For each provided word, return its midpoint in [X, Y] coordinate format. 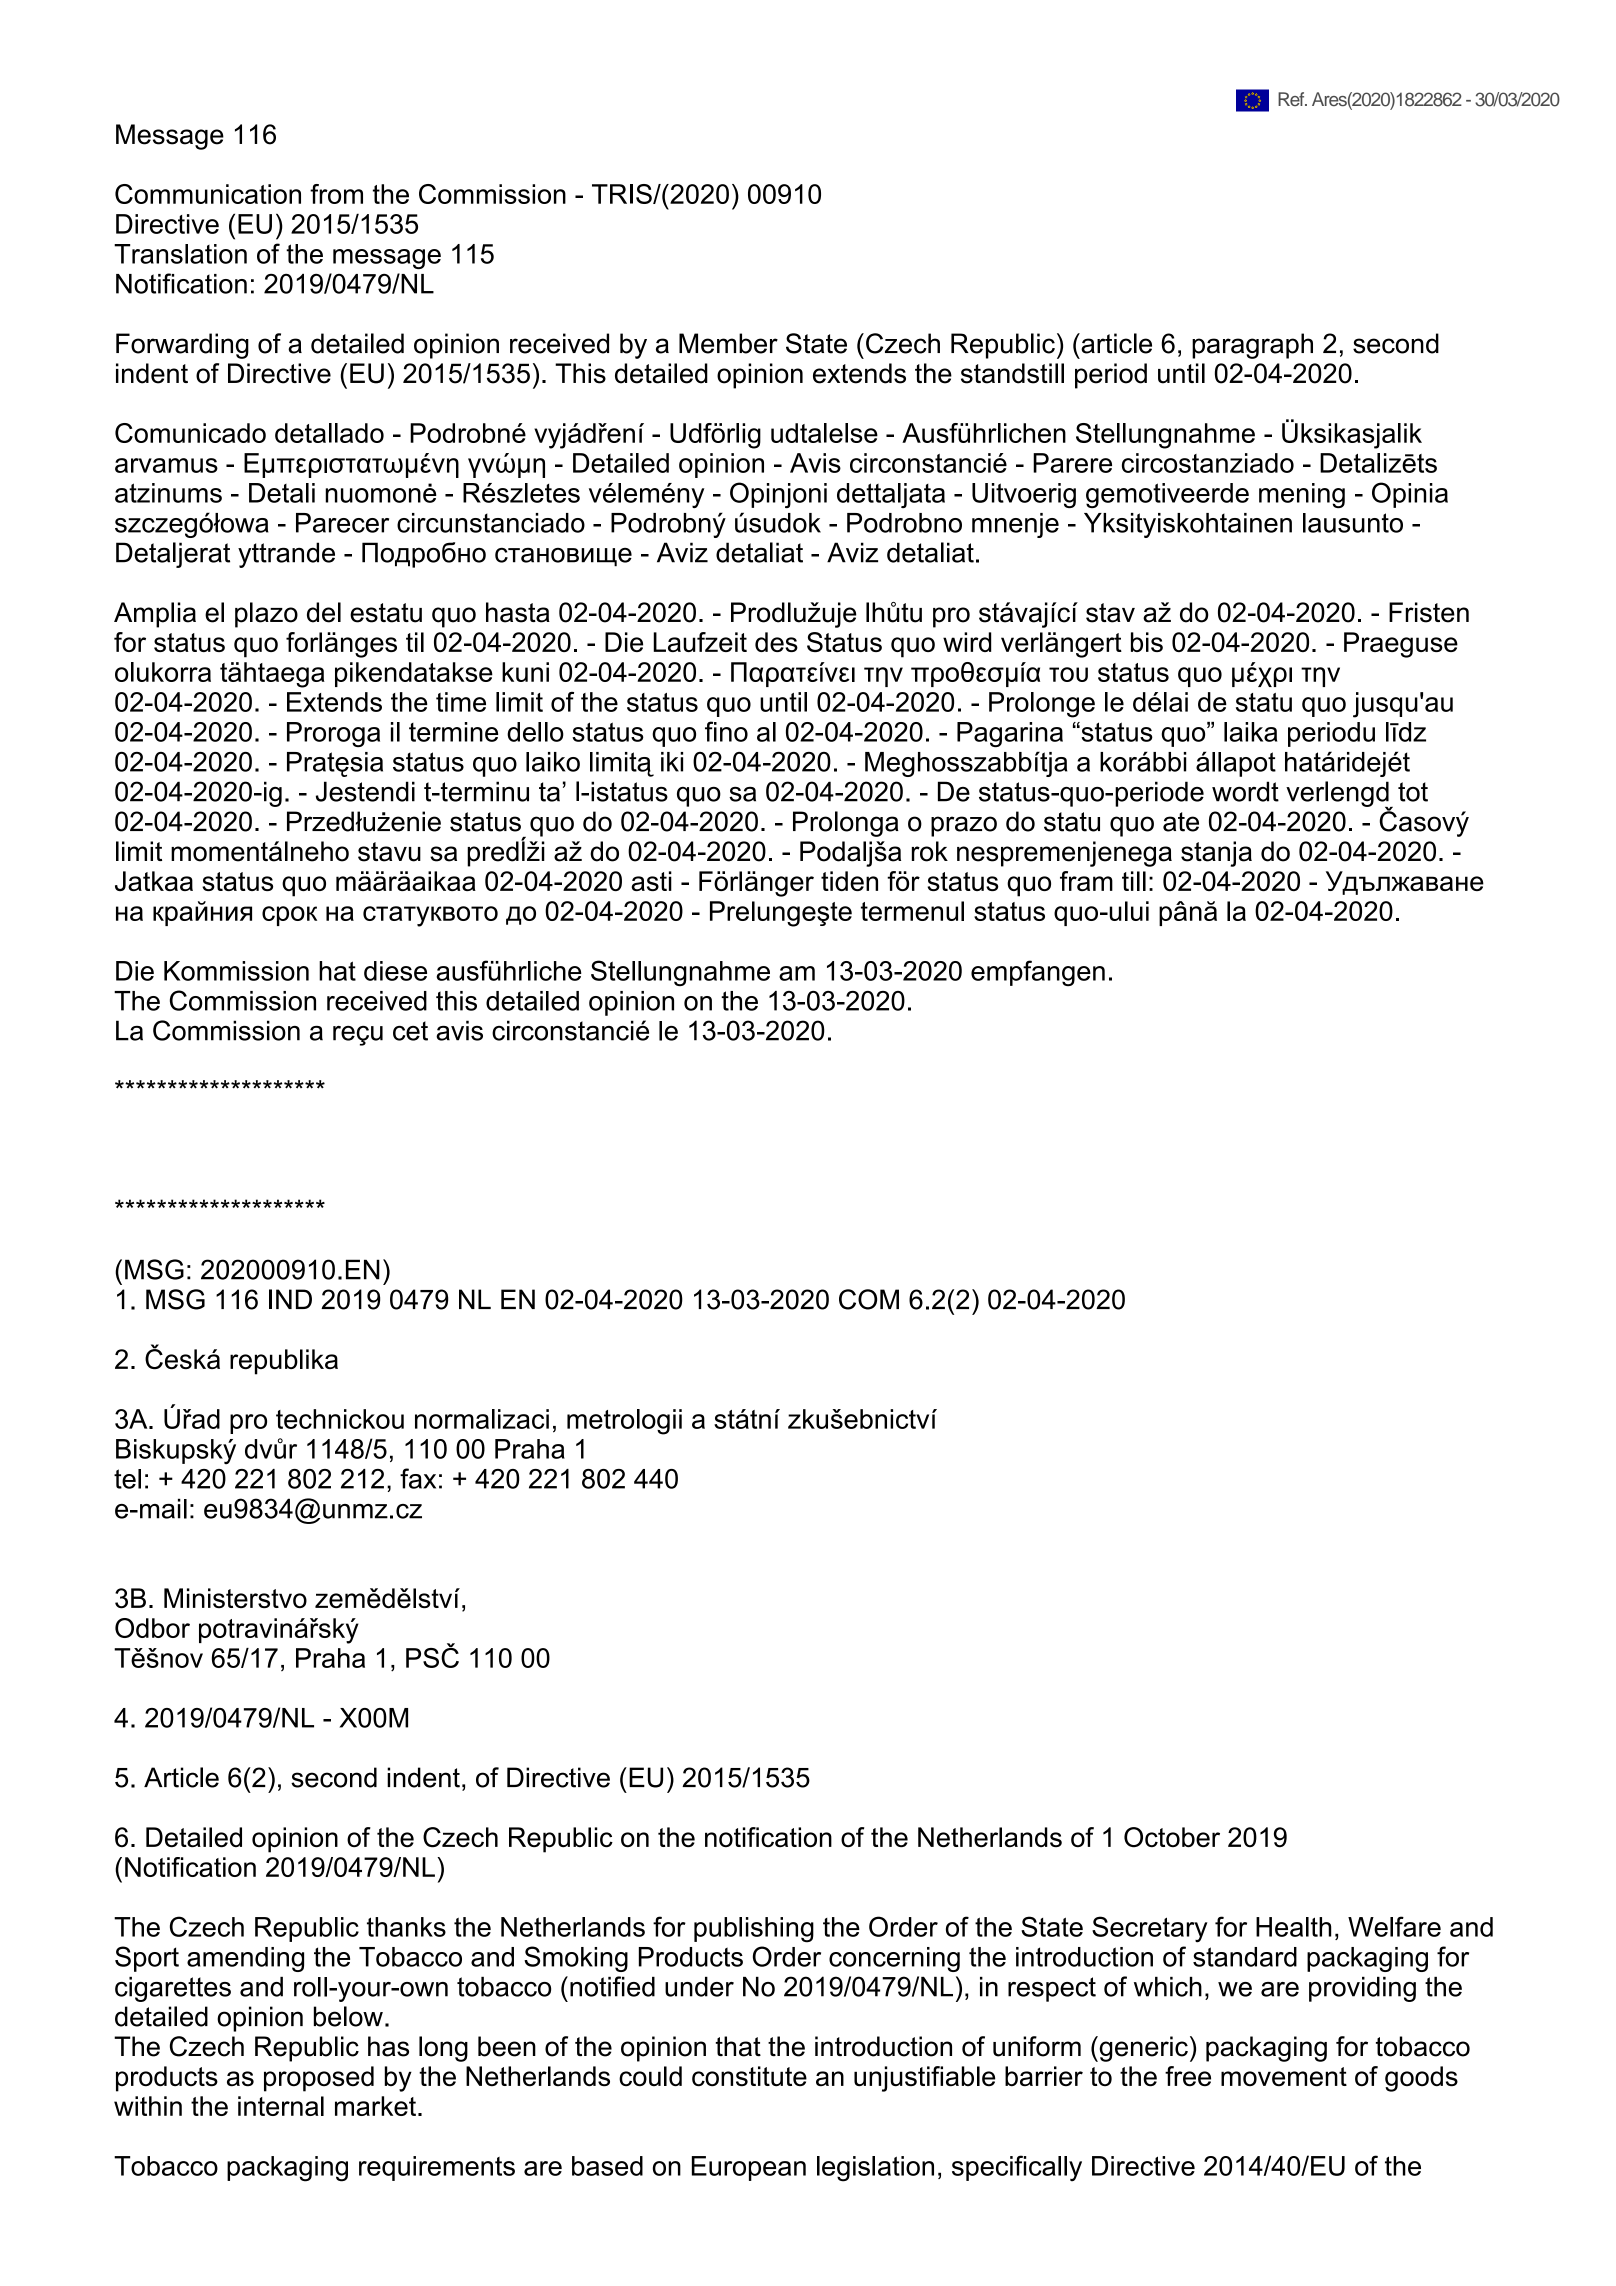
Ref [1292, 99]
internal [281, 2106]
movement [1284, 2077]
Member [728, 343]
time [461, 702]
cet [410, 1031]
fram [1086, 881]
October [1172, 1837]
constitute [749, 2076]
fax [418, 1478]
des [776, 642]
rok [930, 851]
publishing [754, 1930]
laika [1251, 732]
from [336, 194]
